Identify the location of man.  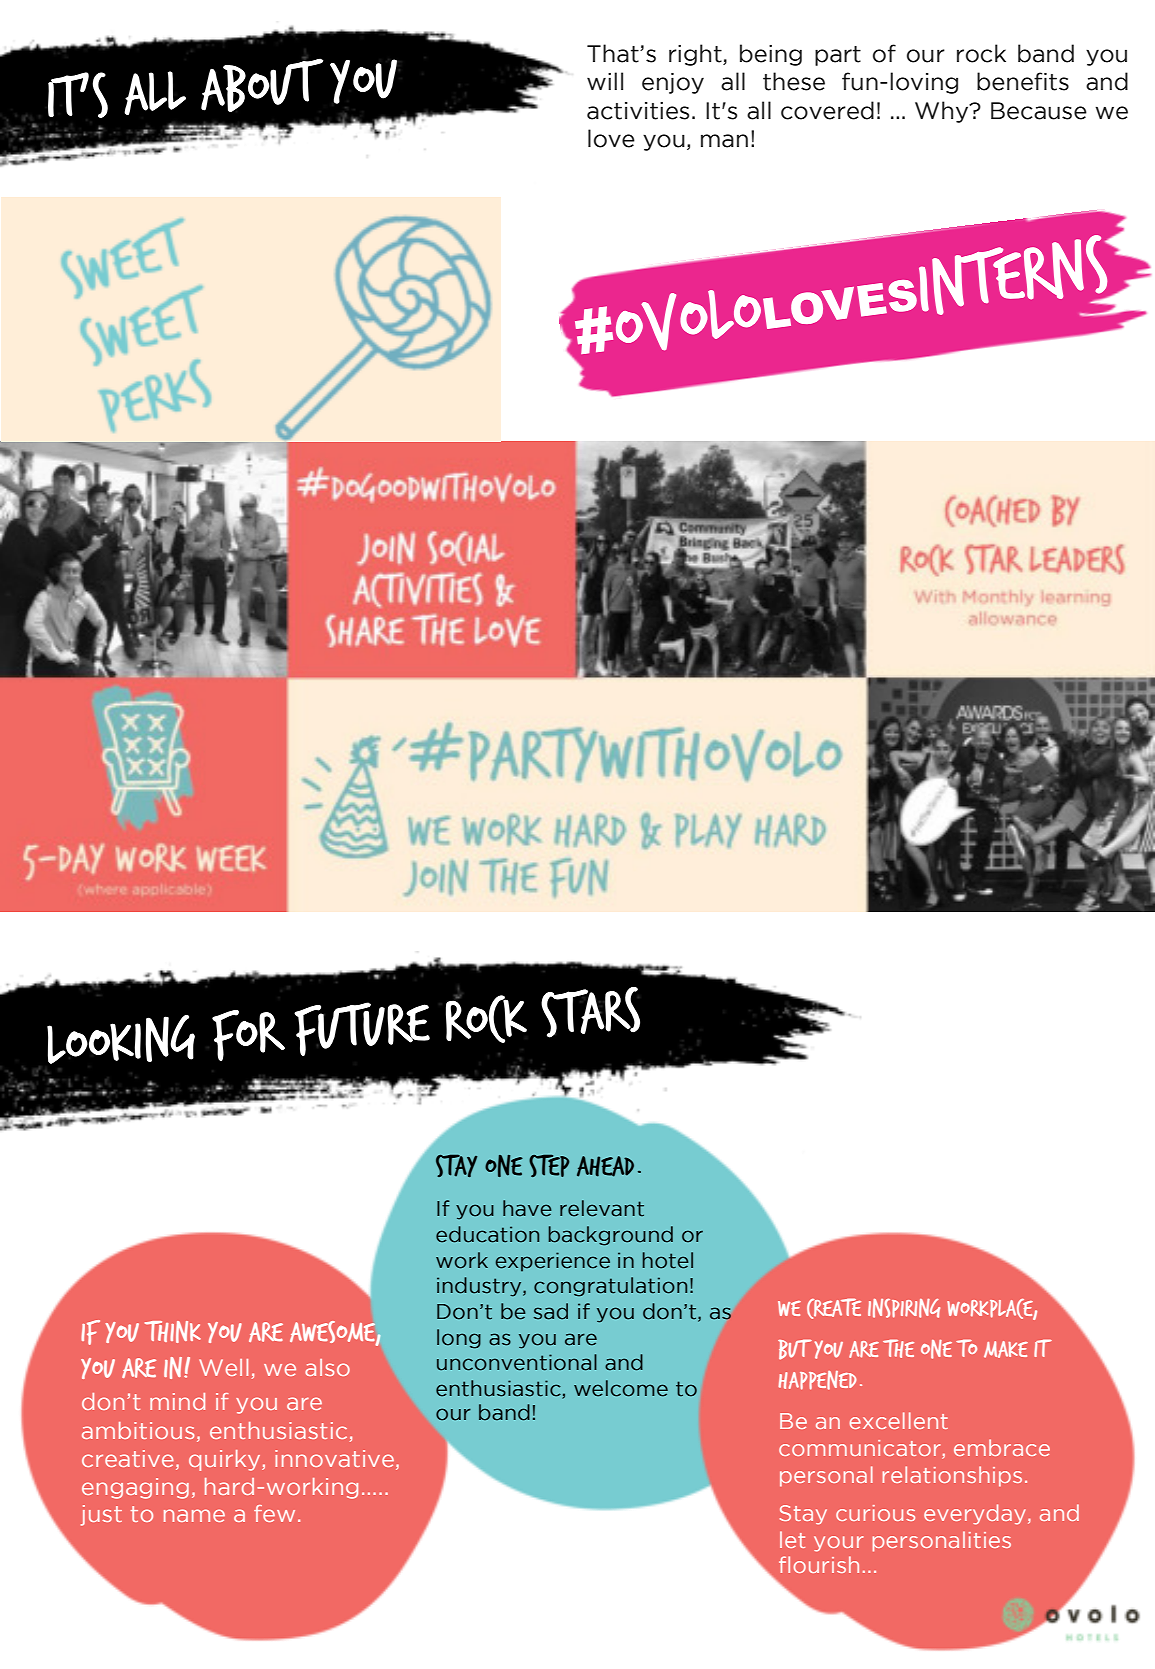
(724, 141).
